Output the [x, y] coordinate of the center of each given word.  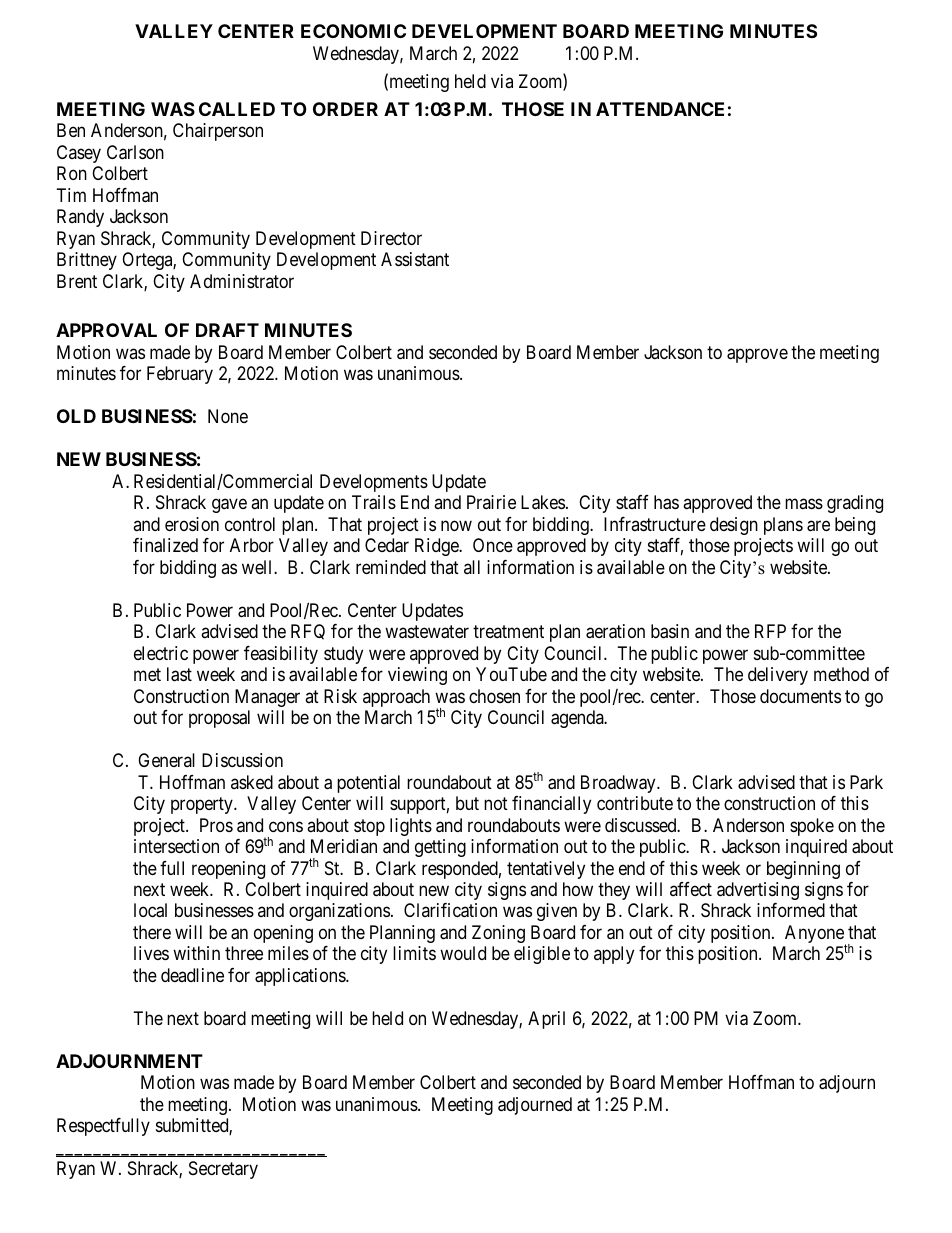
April [546, 1020]
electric [161, 653]
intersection [176, 846]
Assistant [415, 259]
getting [440, 848]
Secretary [223, 1170]
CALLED [237, 109]
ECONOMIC [353, 31]
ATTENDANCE [660, 109]
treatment [508, 631]
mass [804, 504]
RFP [770, 631]
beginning [803, 870]
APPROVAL [106, 330]
